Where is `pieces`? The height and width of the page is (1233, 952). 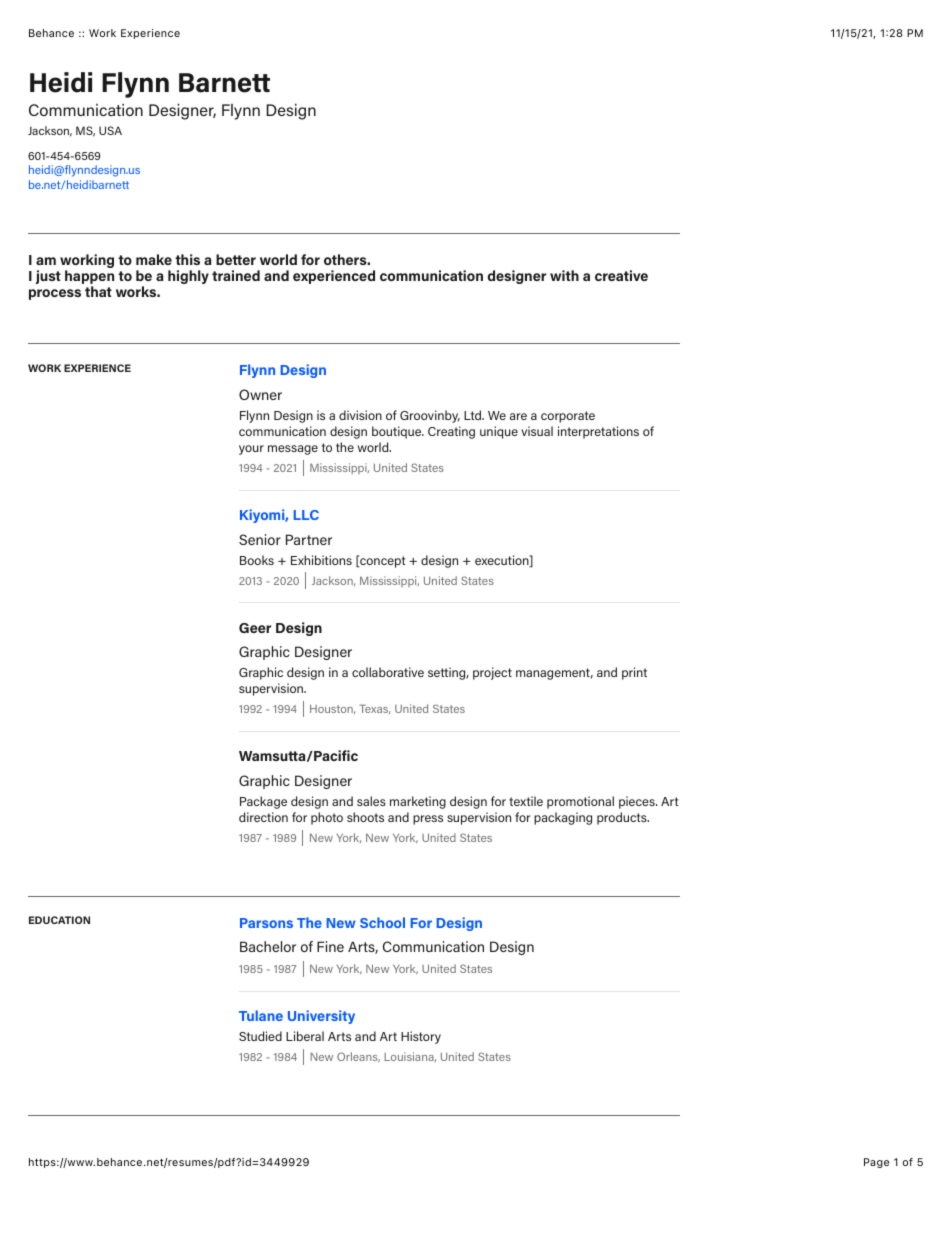 pieces is located at coordinates (638, 802).
